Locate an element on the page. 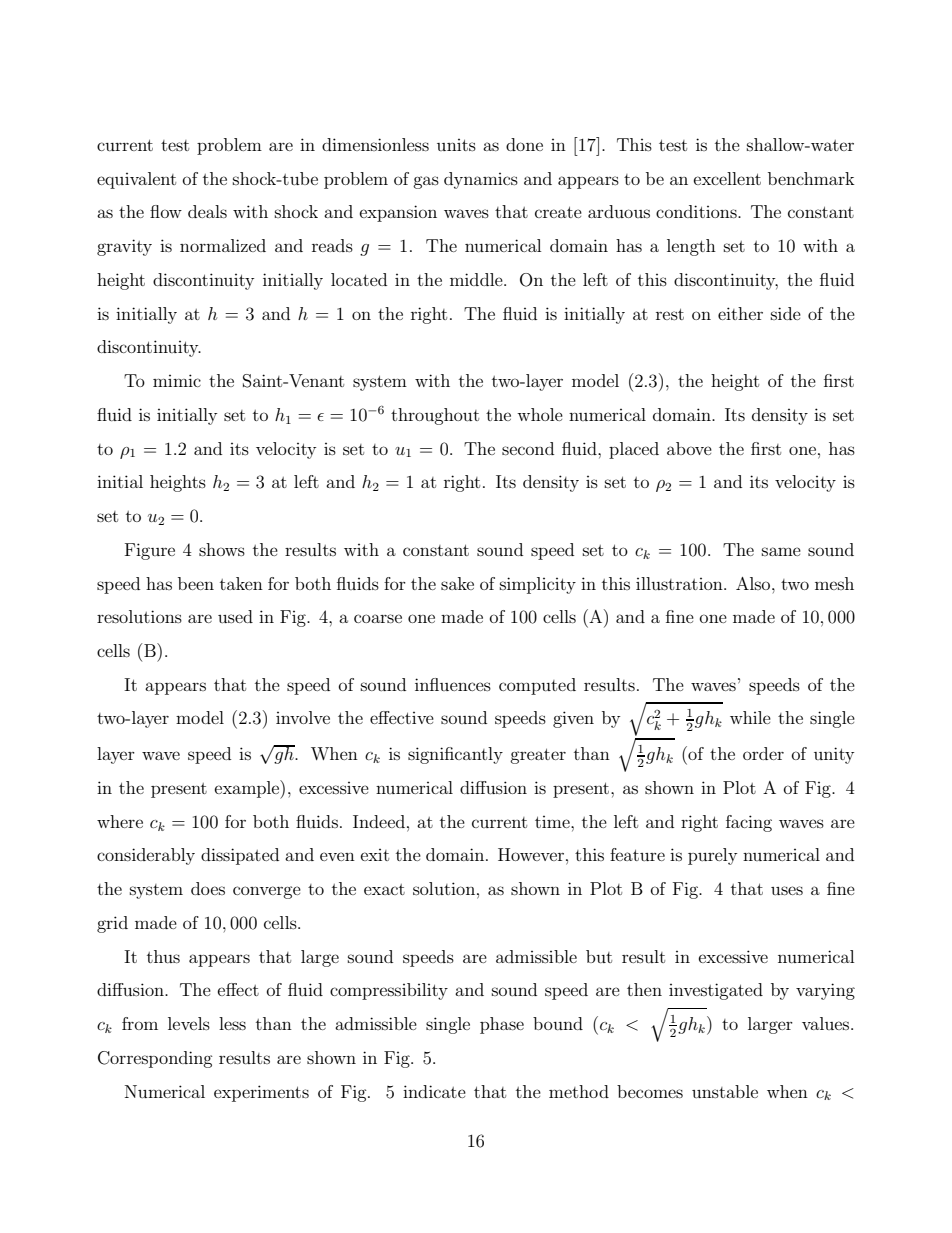 The image size is (952, 1233). shows is located at coordinates (222, 549).
